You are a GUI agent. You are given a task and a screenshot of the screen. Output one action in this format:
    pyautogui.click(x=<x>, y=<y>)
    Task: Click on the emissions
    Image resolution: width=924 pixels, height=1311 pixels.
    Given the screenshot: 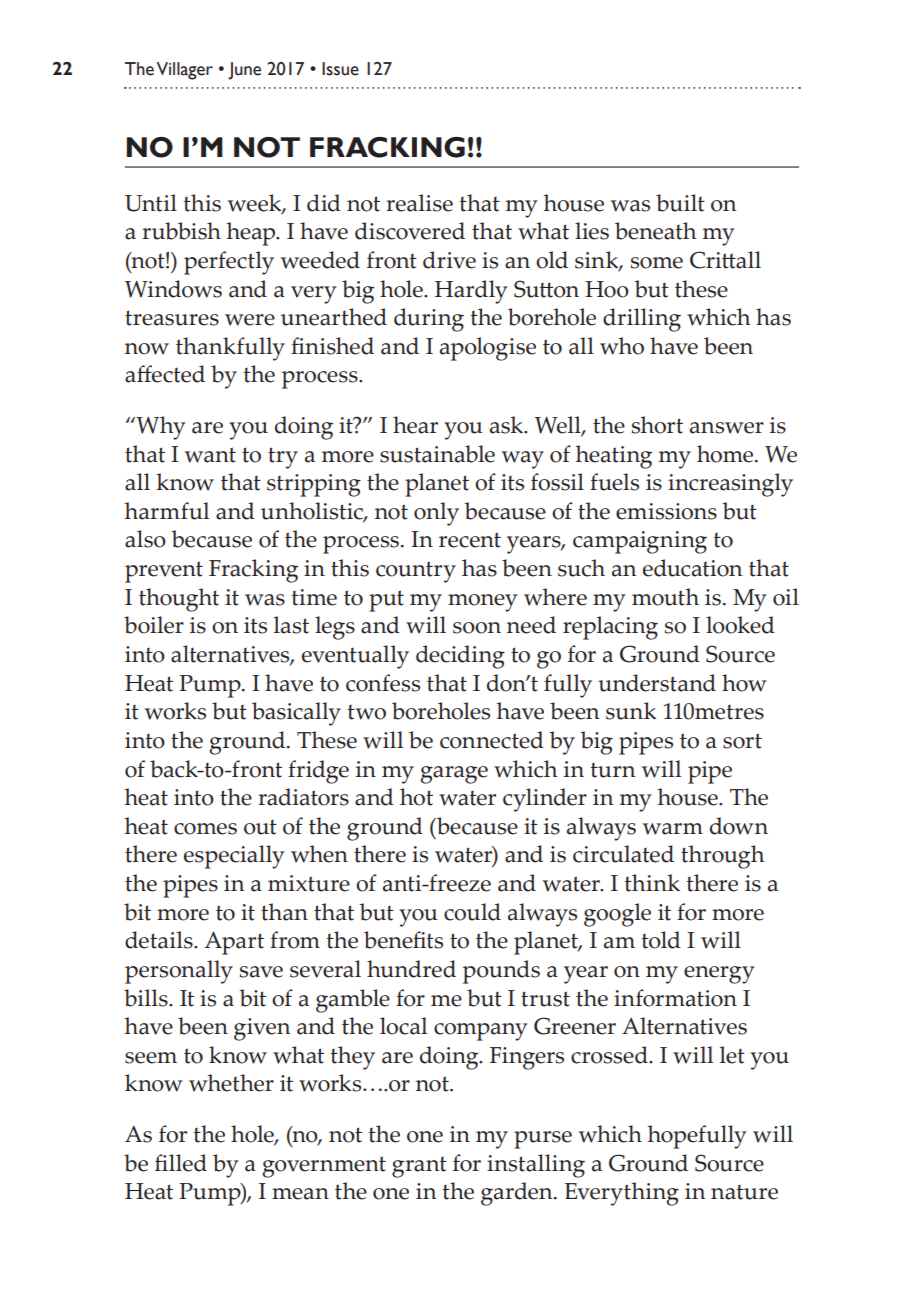 What is the action you would take?
    pyautogui.click(x=666, y=511)
